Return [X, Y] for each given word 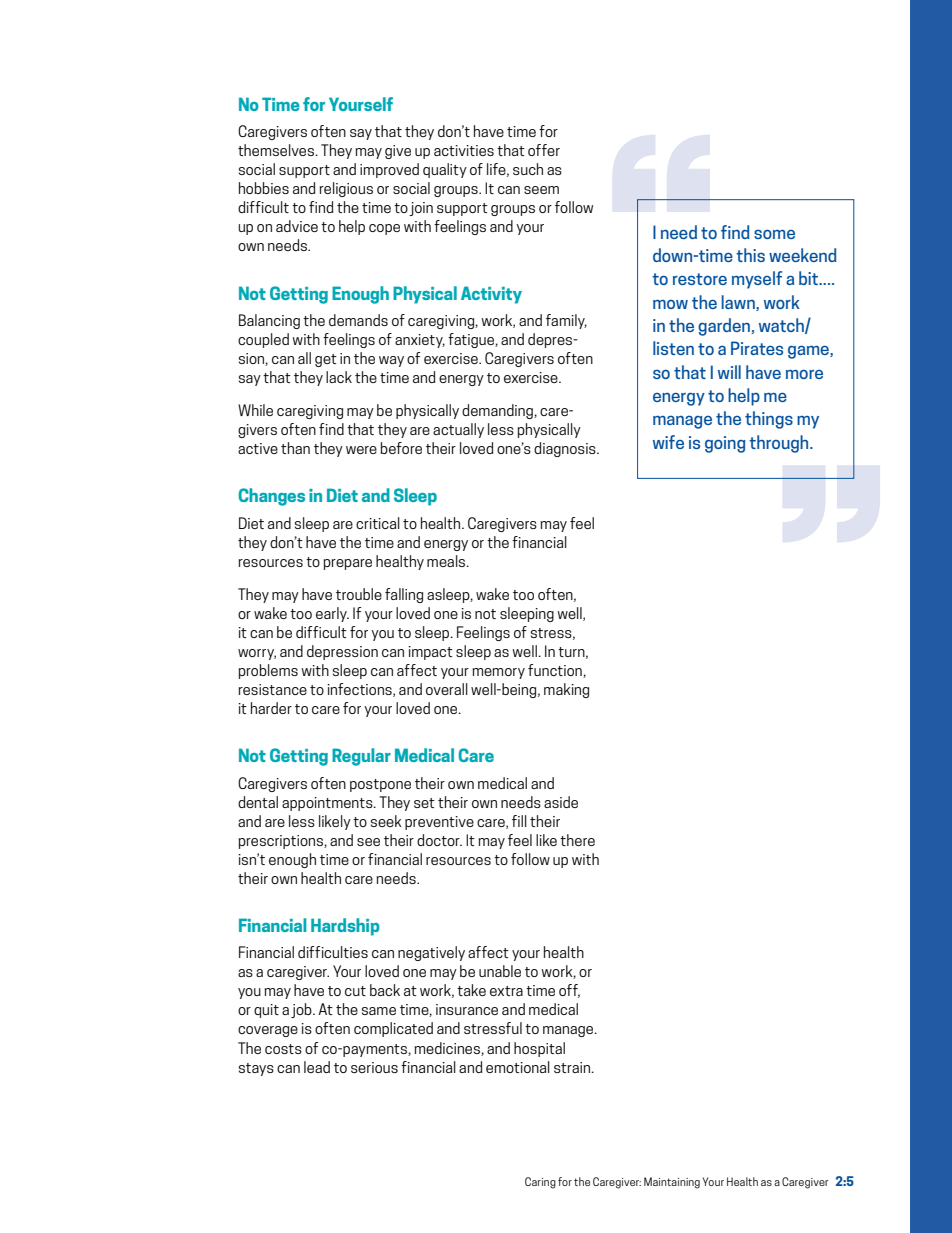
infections [361, 690]
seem [541, 190]
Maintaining [672, 1183]
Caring [540, 1183]
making [566, 690]
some [774, 234]
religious [346, 189]
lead [317, 1067]
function [556, 671]
